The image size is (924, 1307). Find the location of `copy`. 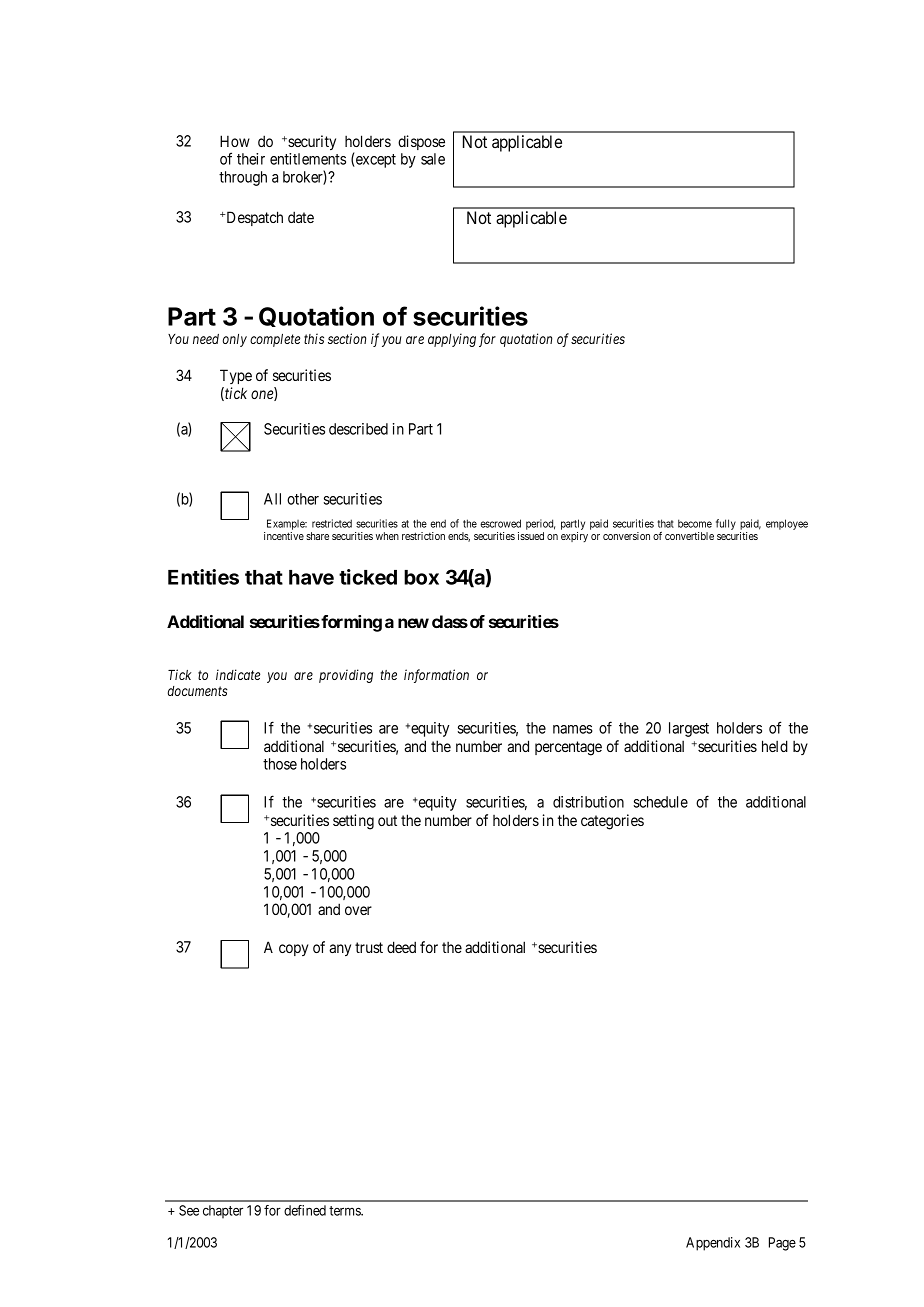

copy is located at coordinates (293, 950).
